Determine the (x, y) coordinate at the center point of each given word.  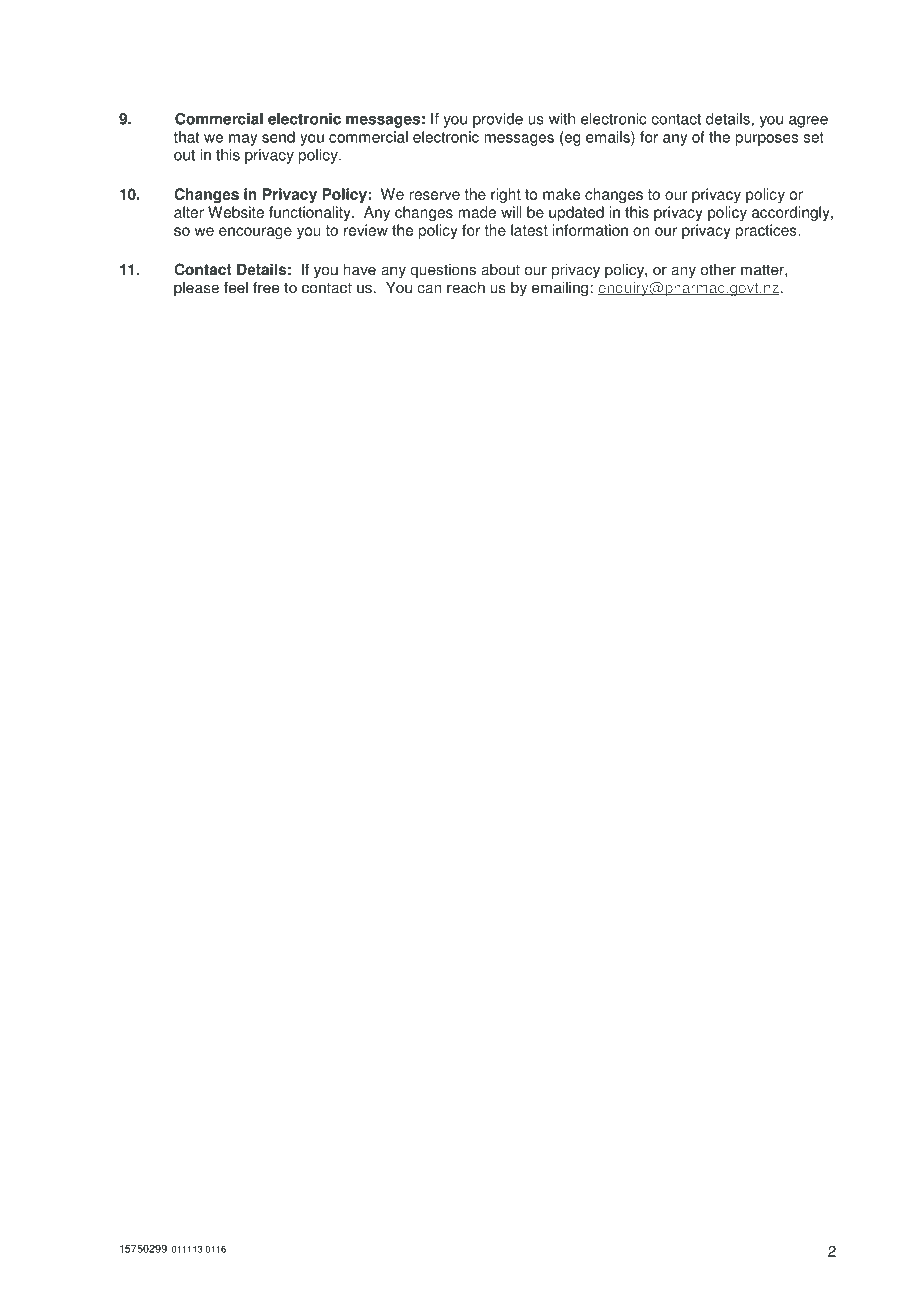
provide (498, 120)
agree (808, 122)
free (266, 287)
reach (466, 287)
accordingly (792, 213)
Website (236, 212)
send (278, 137)
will (511, 212)
